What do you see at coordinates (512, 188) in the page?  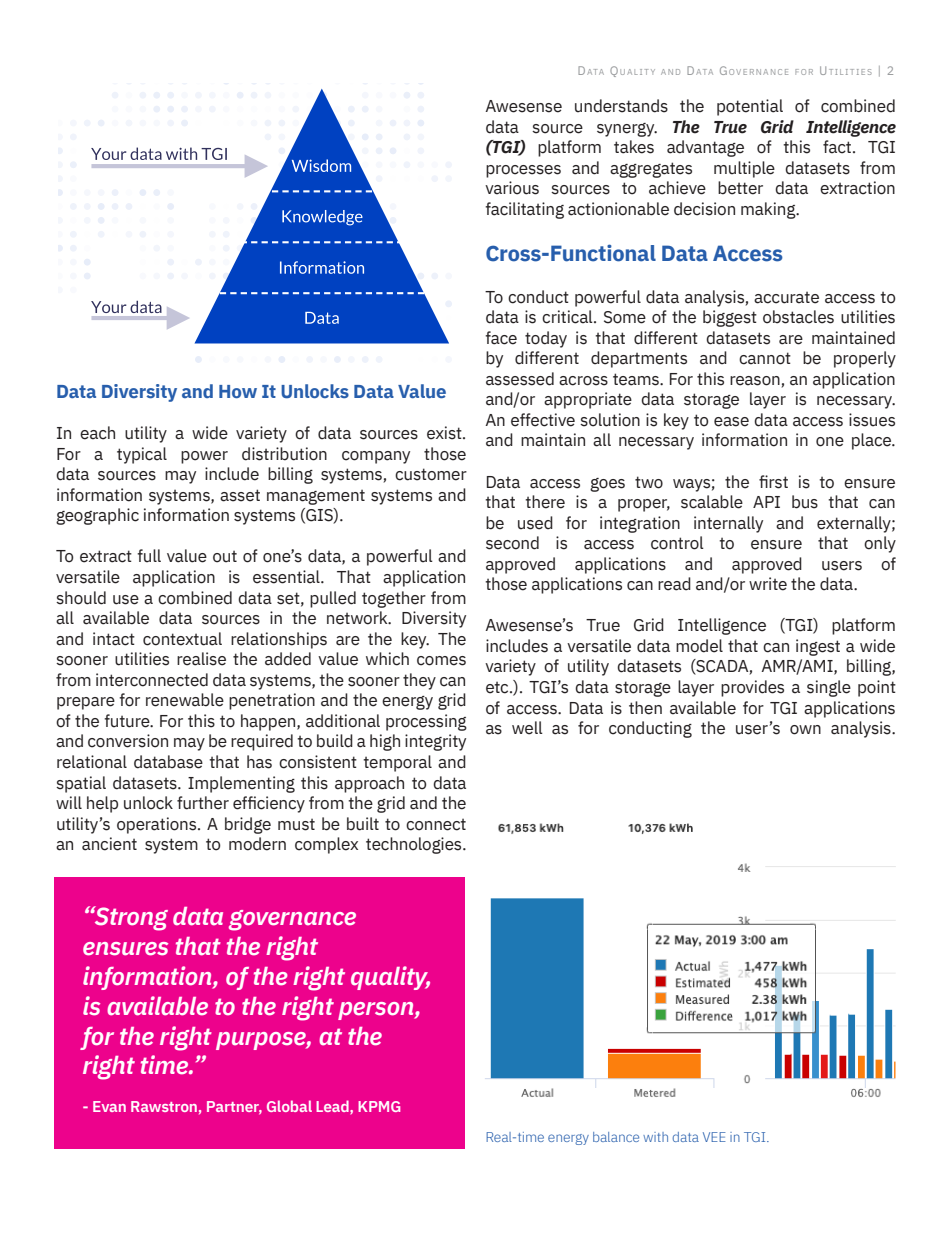 I see `various` at bounding box center [512, 188].
